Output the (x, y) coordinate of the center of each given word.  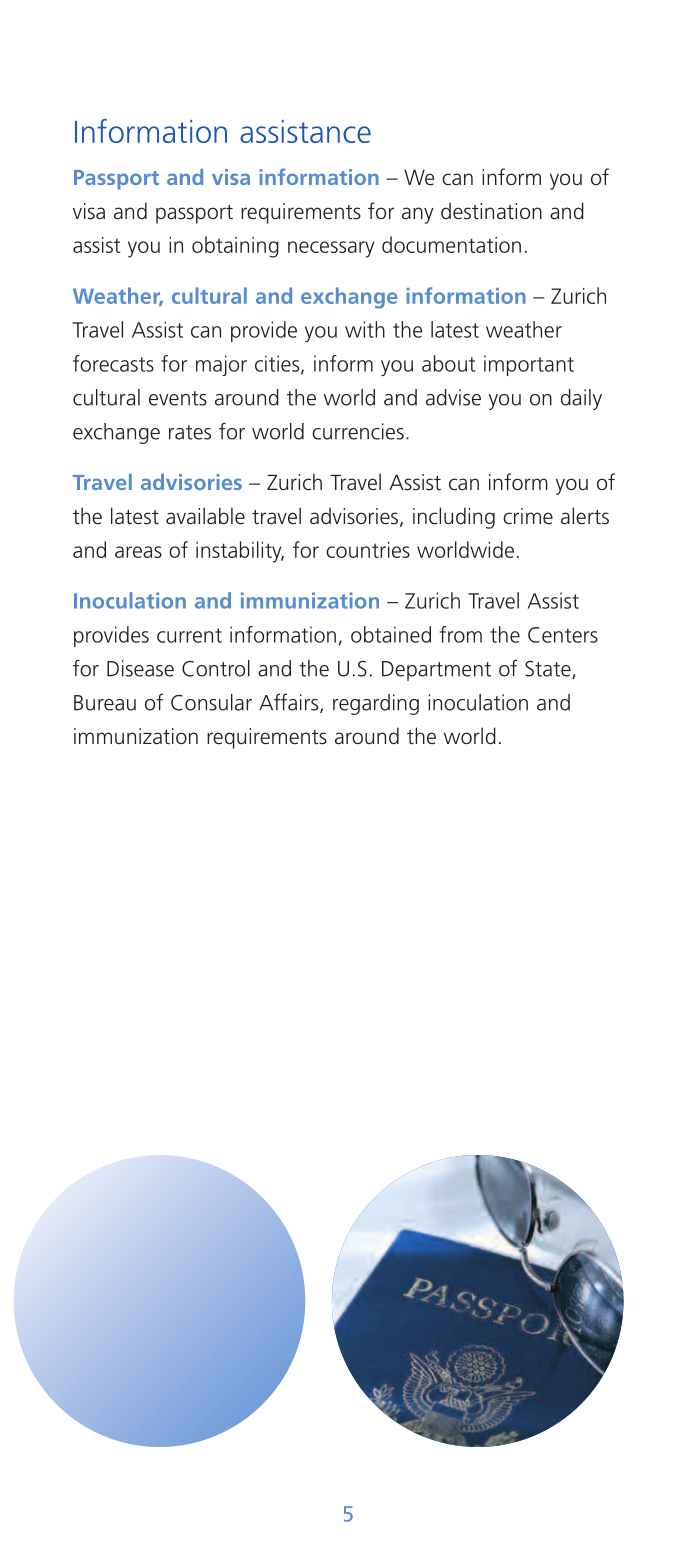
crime (528, 516)
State (549, 670)
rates (190, 432)
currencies (358, 431)
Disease (140, 668)
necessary (331, 249)
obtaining (235, 247)
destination (491, 211)
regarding (376, 704)
